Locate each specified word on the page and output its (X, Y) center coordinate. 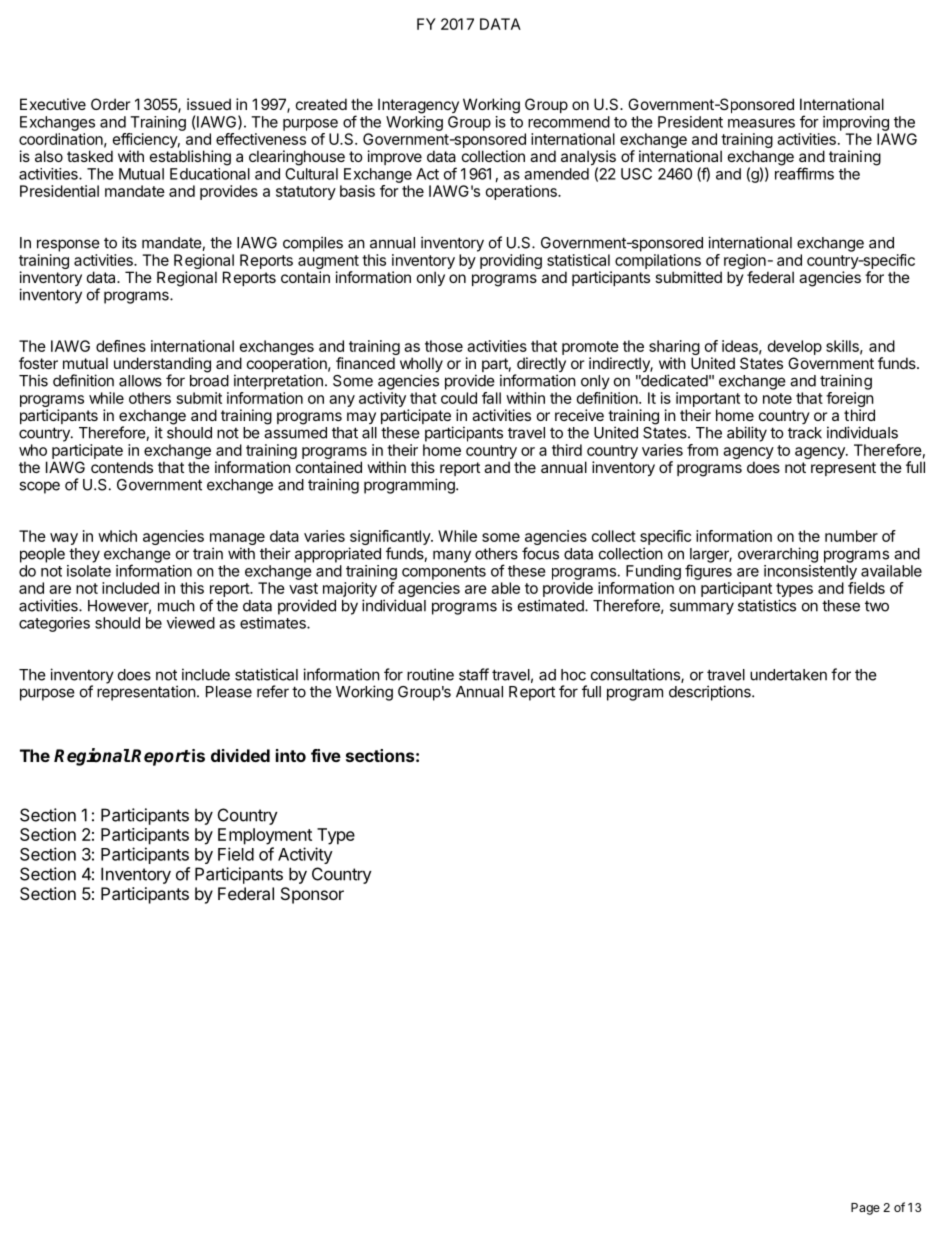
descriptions (711, 693)
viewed (191, 623)
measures (761, 123)
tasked (90, 156)
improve (395, 157)
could (459, 398)
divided (240, 755)
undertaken (788, 675)
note (777, 398)
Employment (265, 836)
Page (865, 1209)
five (326, 755)
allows (140, 381)
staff (474, 674)
